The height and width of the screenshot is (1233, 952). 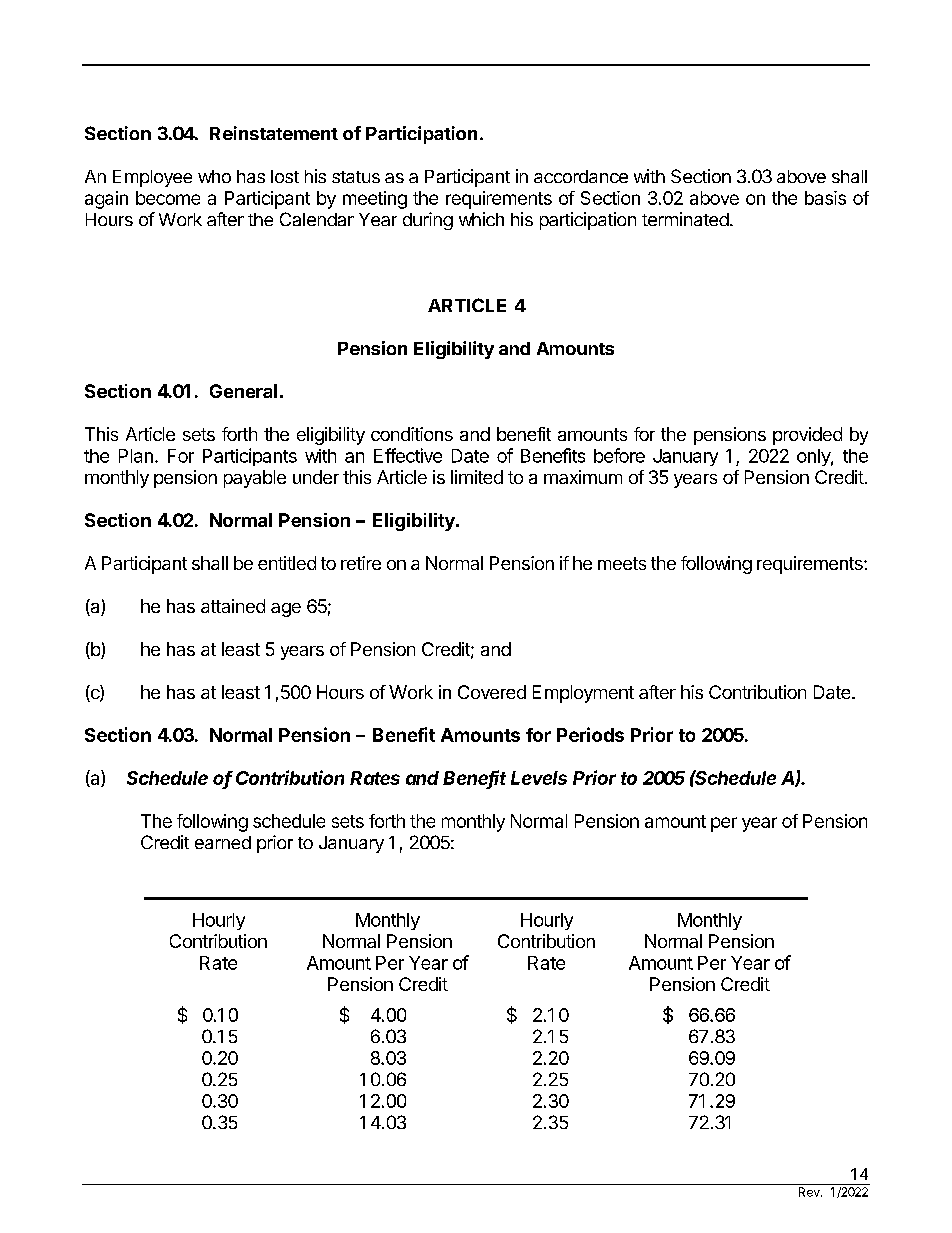 What do you see at coordinates (807, 436) in the screenshot?
I see `provided` at bounding box center [807, 436].
